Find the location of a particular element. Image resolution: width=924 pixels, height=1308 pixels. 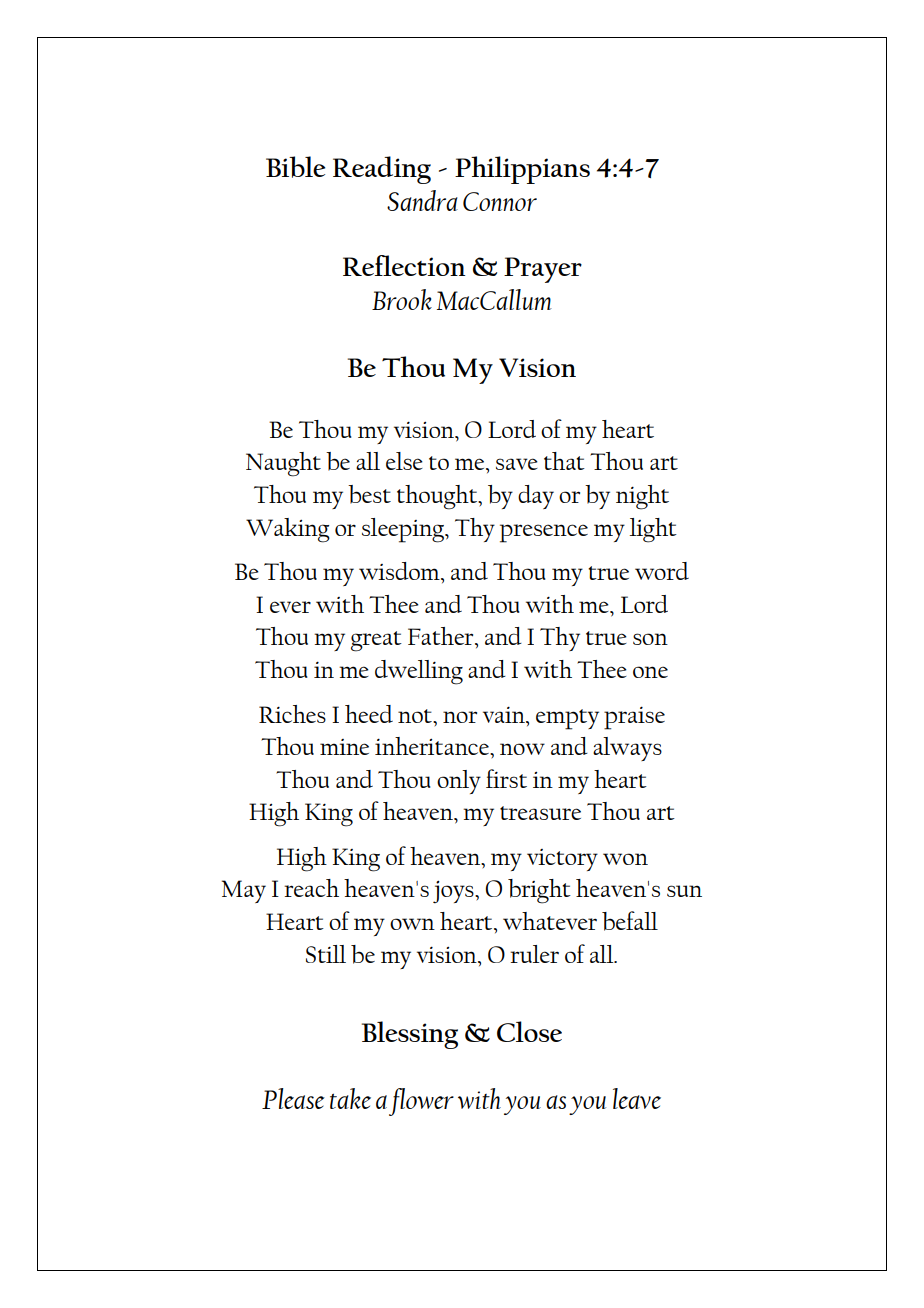

joys is located at coordinates (454, 892).
